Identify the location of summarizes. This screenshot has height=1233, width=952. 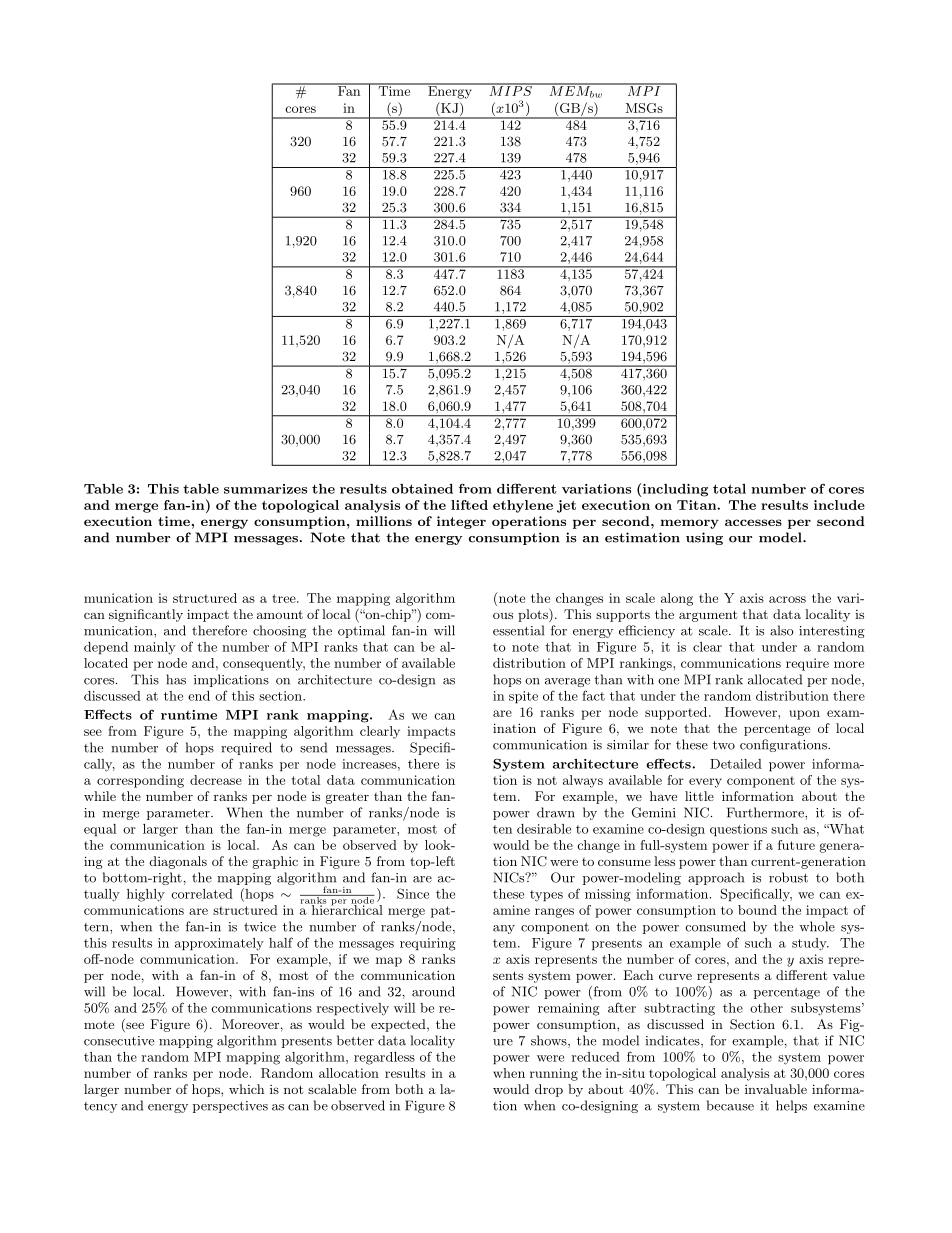
(265, 489).
